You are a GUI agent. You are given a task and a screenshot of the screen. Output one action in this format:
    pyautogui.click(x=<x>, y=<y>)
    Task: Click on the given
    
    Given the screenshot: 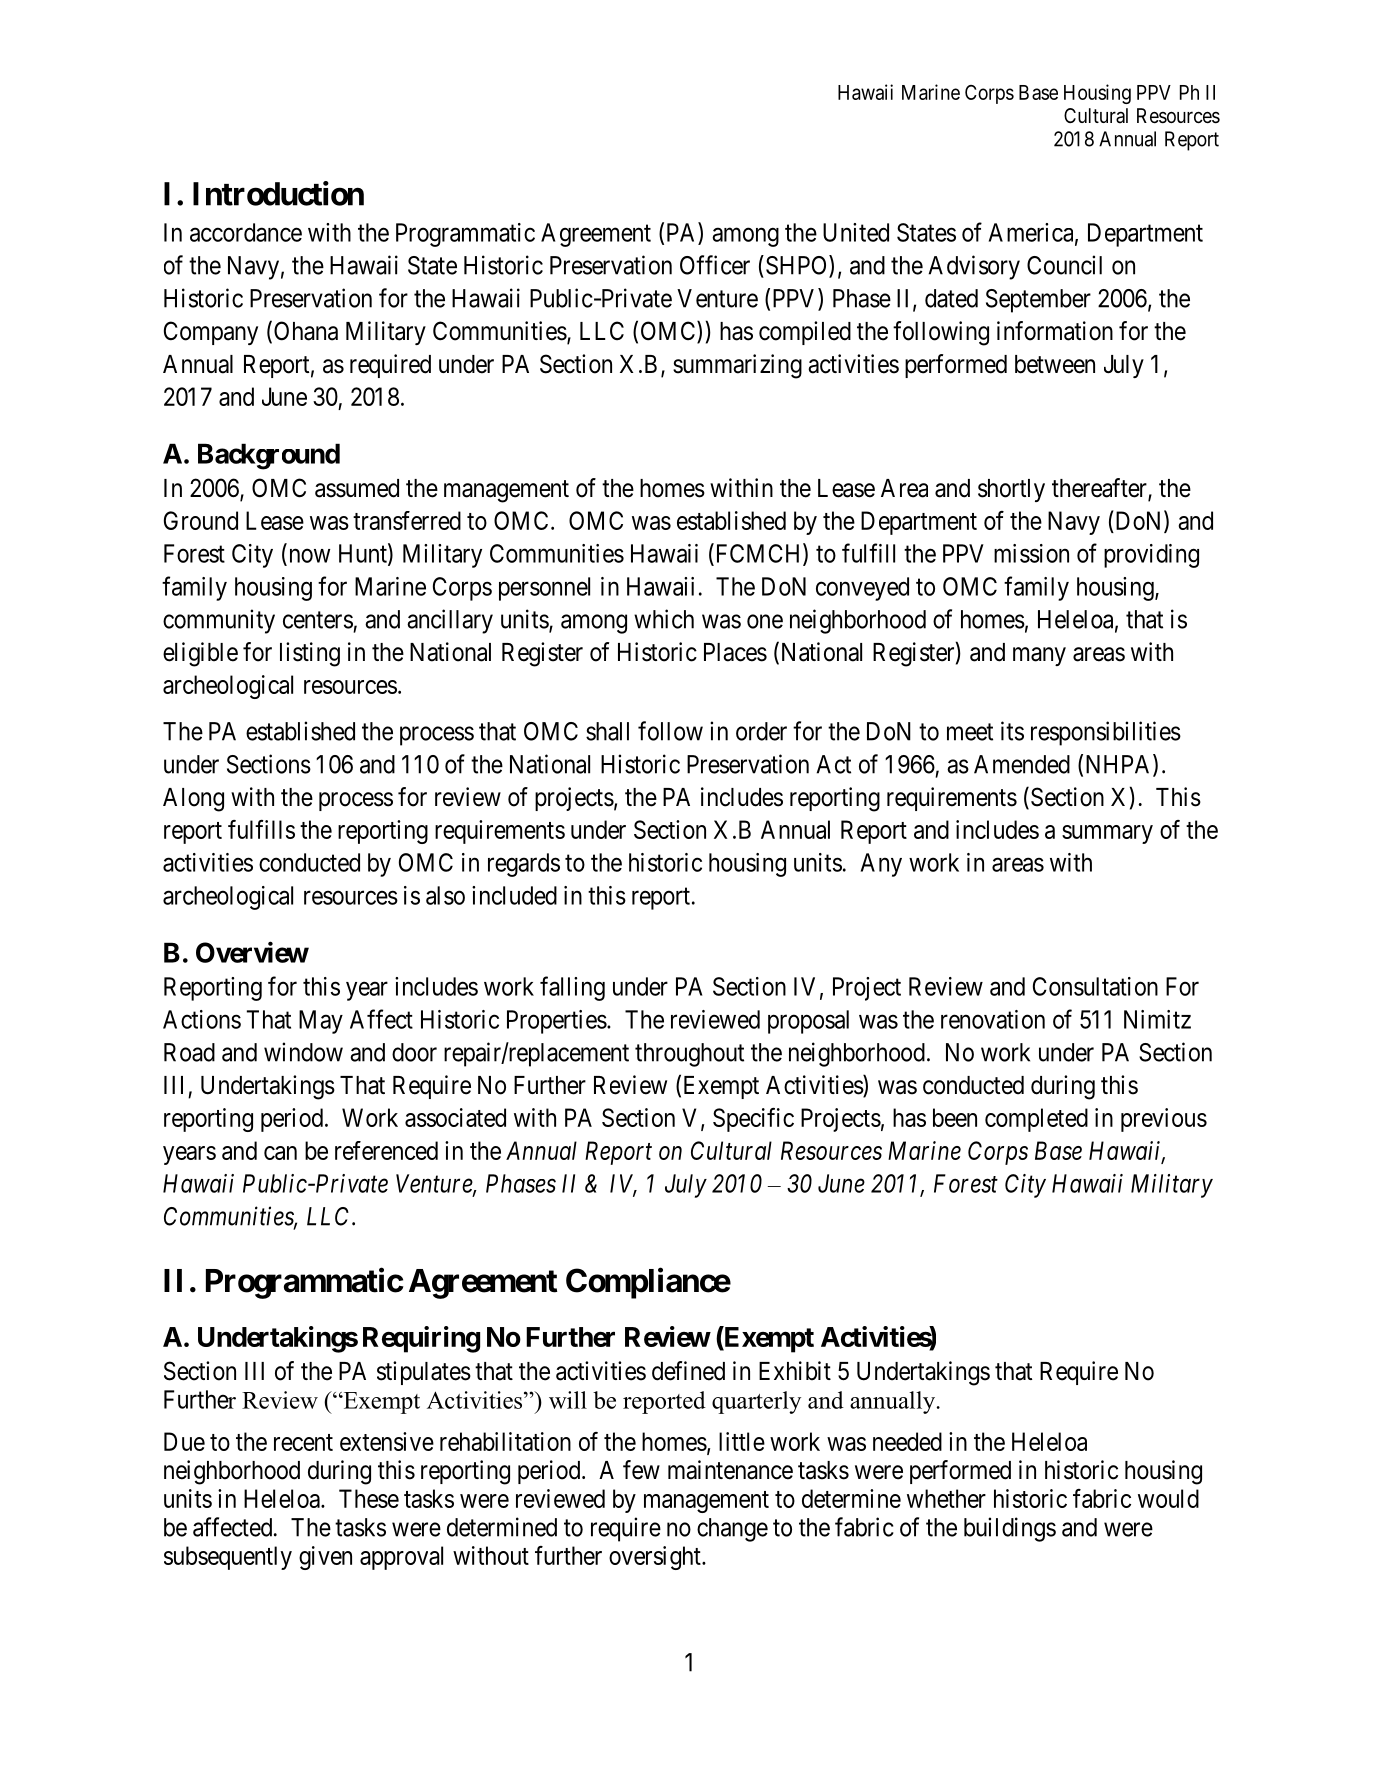 What is the action you would take?
    pyautogui.click(x=325, y=1558)
